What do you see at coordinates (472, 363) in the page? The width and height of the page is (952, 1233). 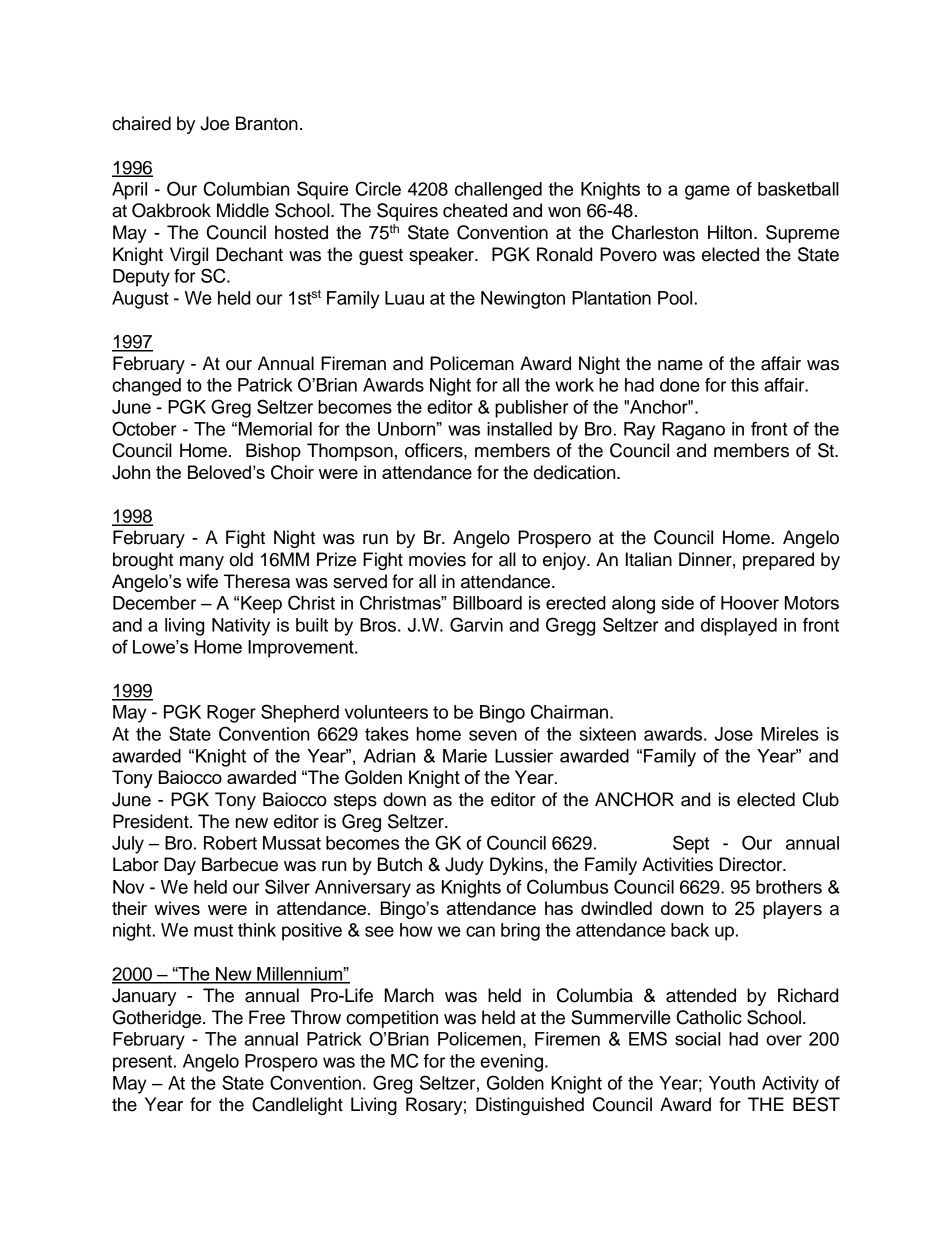 I see `Policeman` at bounding box center [472, 363].
